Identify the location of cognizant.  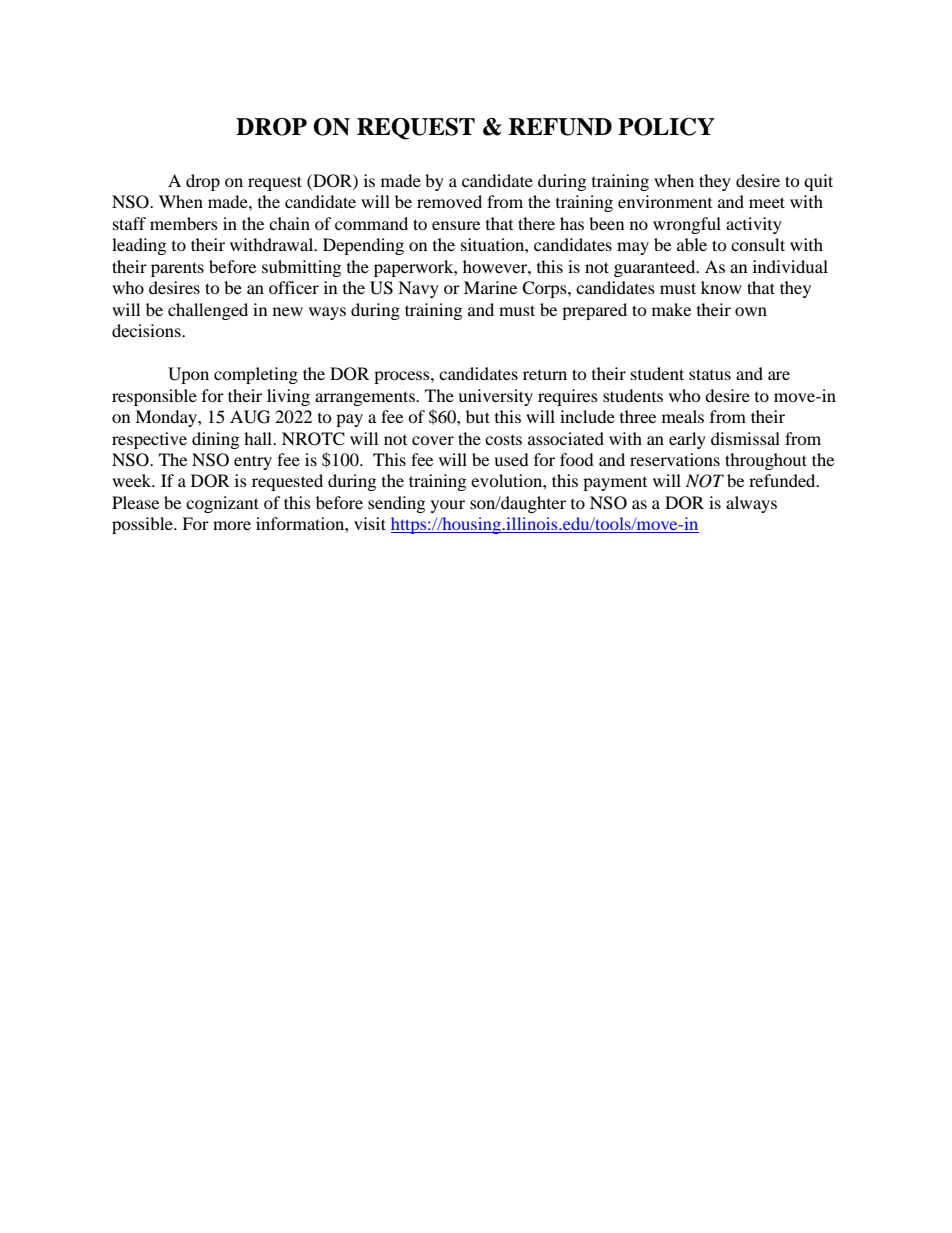
(222, 504).
